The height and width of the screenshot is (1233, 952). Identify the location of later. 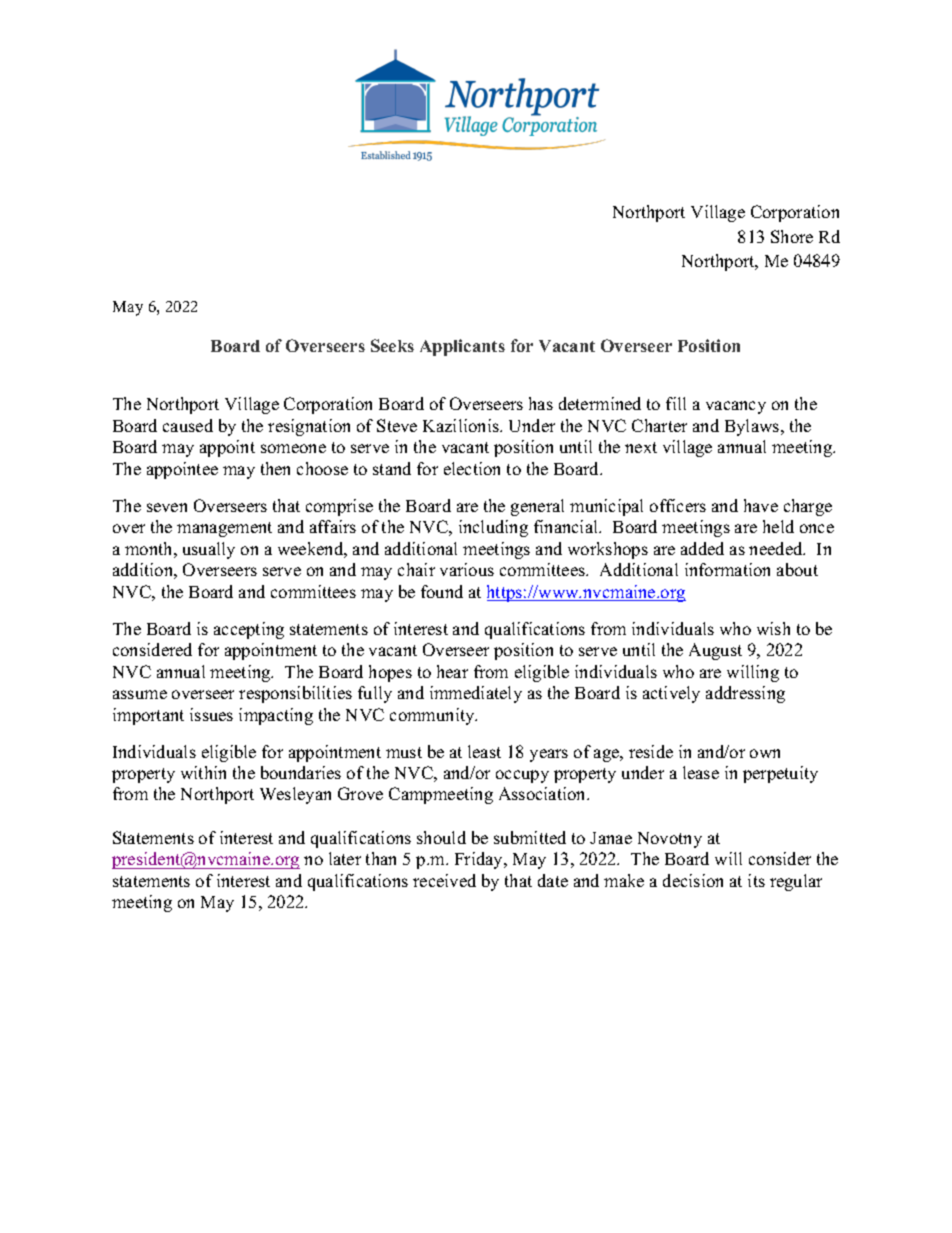
(345, 858).
